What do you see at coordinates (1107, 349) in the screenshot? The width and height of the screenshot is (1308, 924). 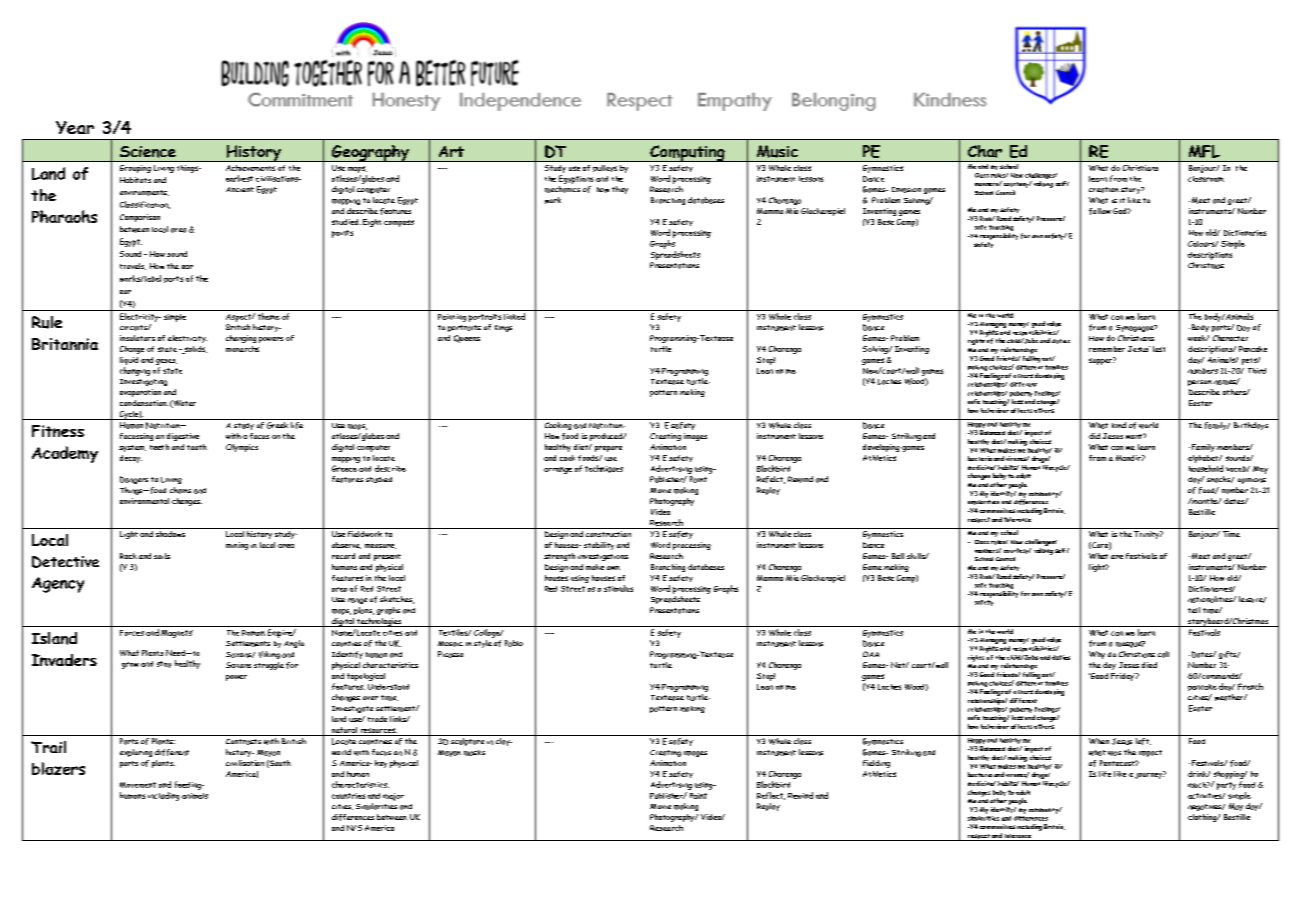 I see `remember` at bounding box center [1107, 349].
